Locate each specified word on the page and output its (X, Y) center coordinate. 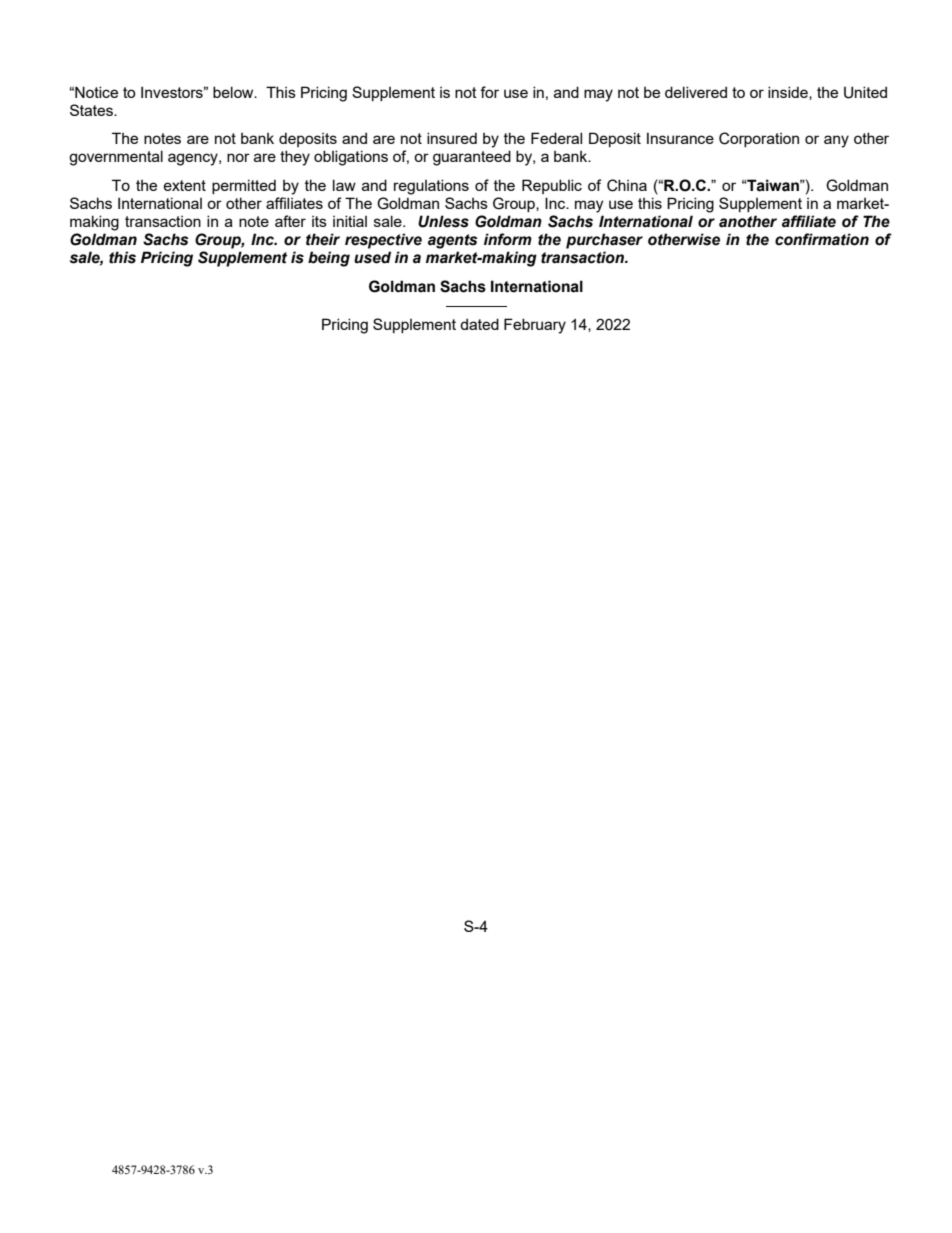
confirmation (822, 239)
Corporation (759, 139)
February (535, 326)
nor (238, 157)
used (372, 257)
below (234, 92)
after (290, 221)
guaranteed (472, 158)
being (329, 259)
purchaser (604, 241)
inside (789, 93)
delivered (696, 92)
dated (479, 324)
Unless (443, 221)
